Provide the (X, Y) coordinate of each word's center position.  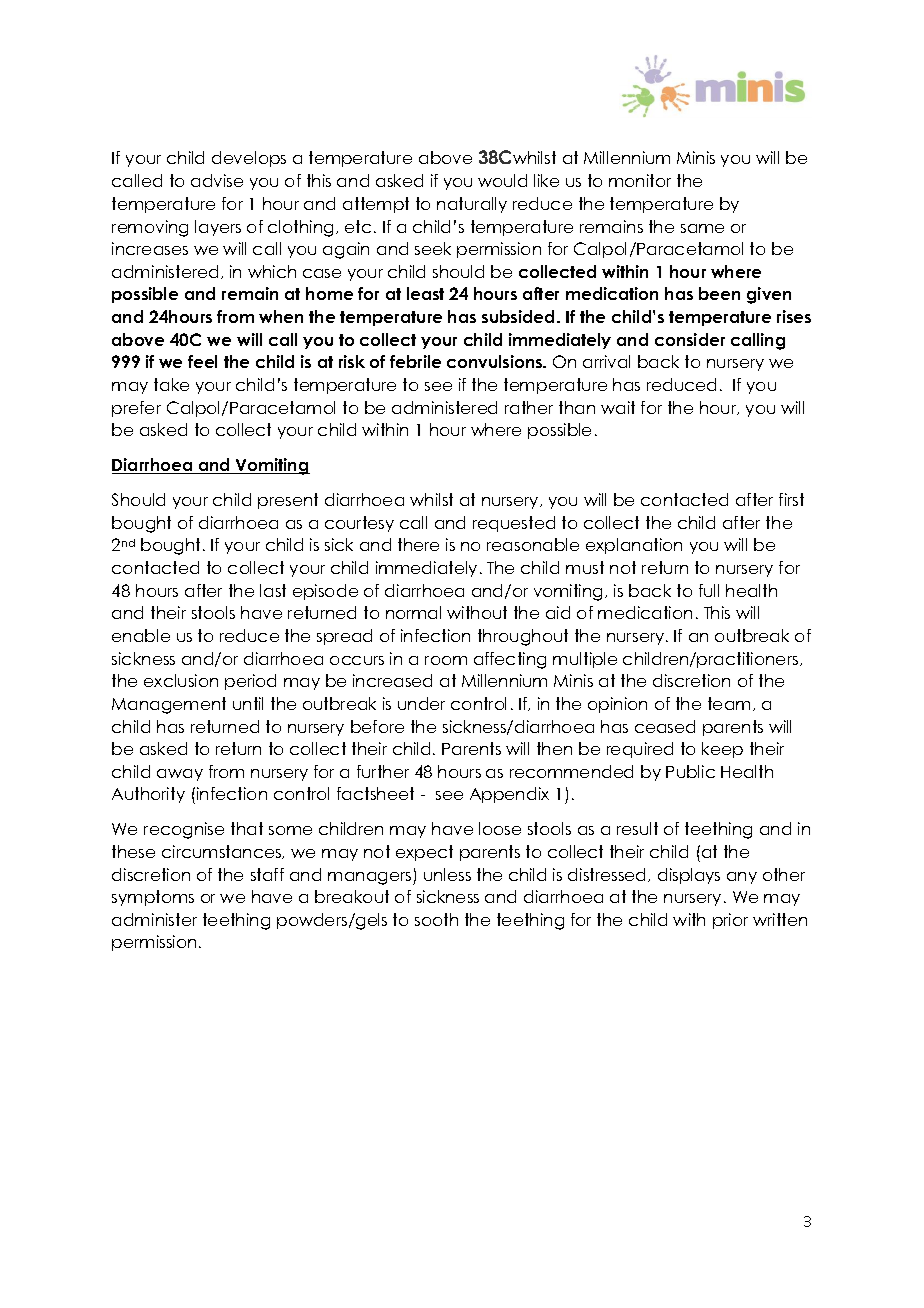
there (418, 544)
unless (447, 874)
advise (217, 180)
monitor (640, 180)
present (288, 501)
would (502, 180)
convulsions (496, 361)
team (729, 703)
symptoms (153, 898)
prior (730, 921)
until (248, 703)
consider (690, 339)
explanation (634, 546)
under (421, 703)
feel (202, 361)
